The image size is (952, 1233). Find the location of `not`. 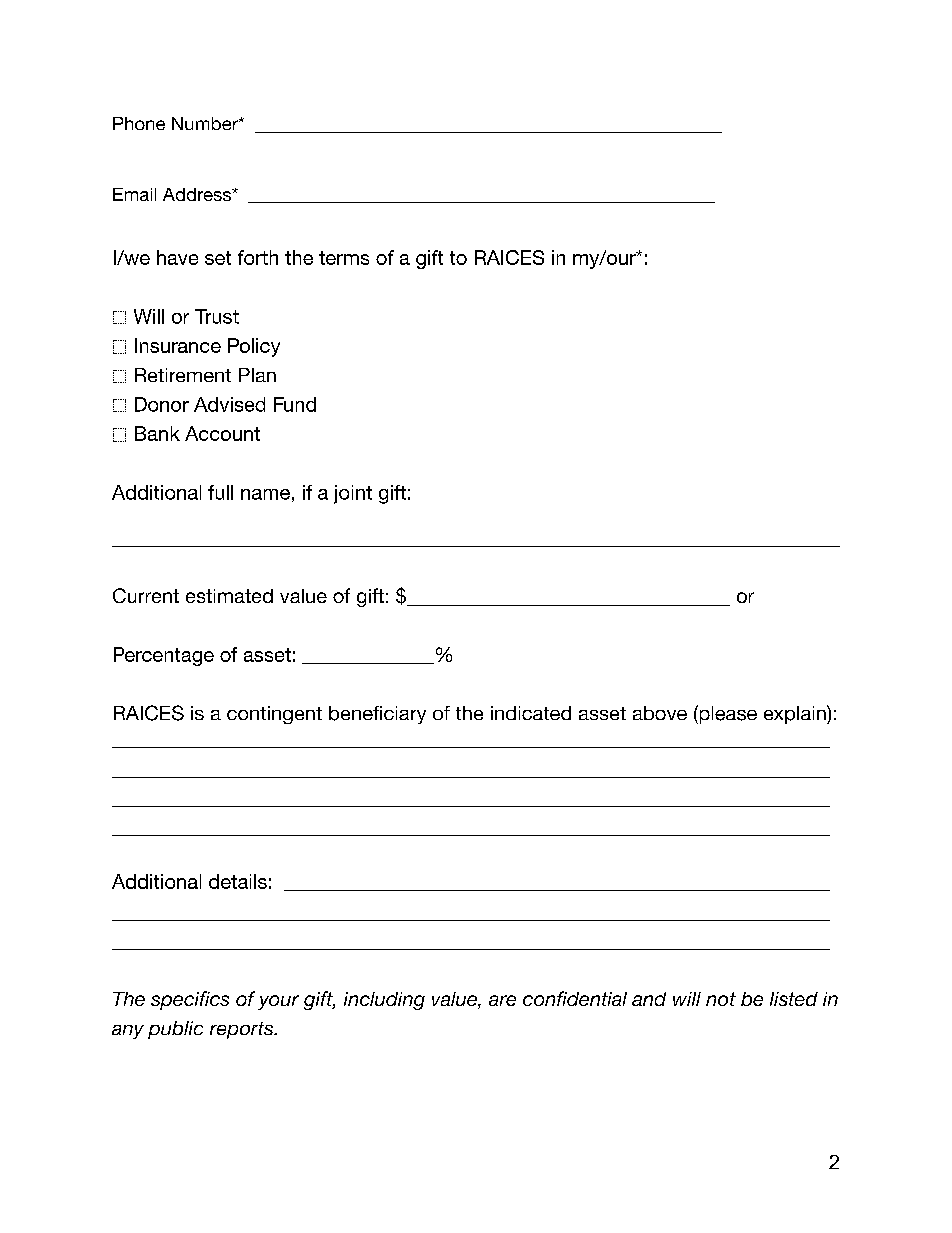

not is located at coordinates (721, 999).
